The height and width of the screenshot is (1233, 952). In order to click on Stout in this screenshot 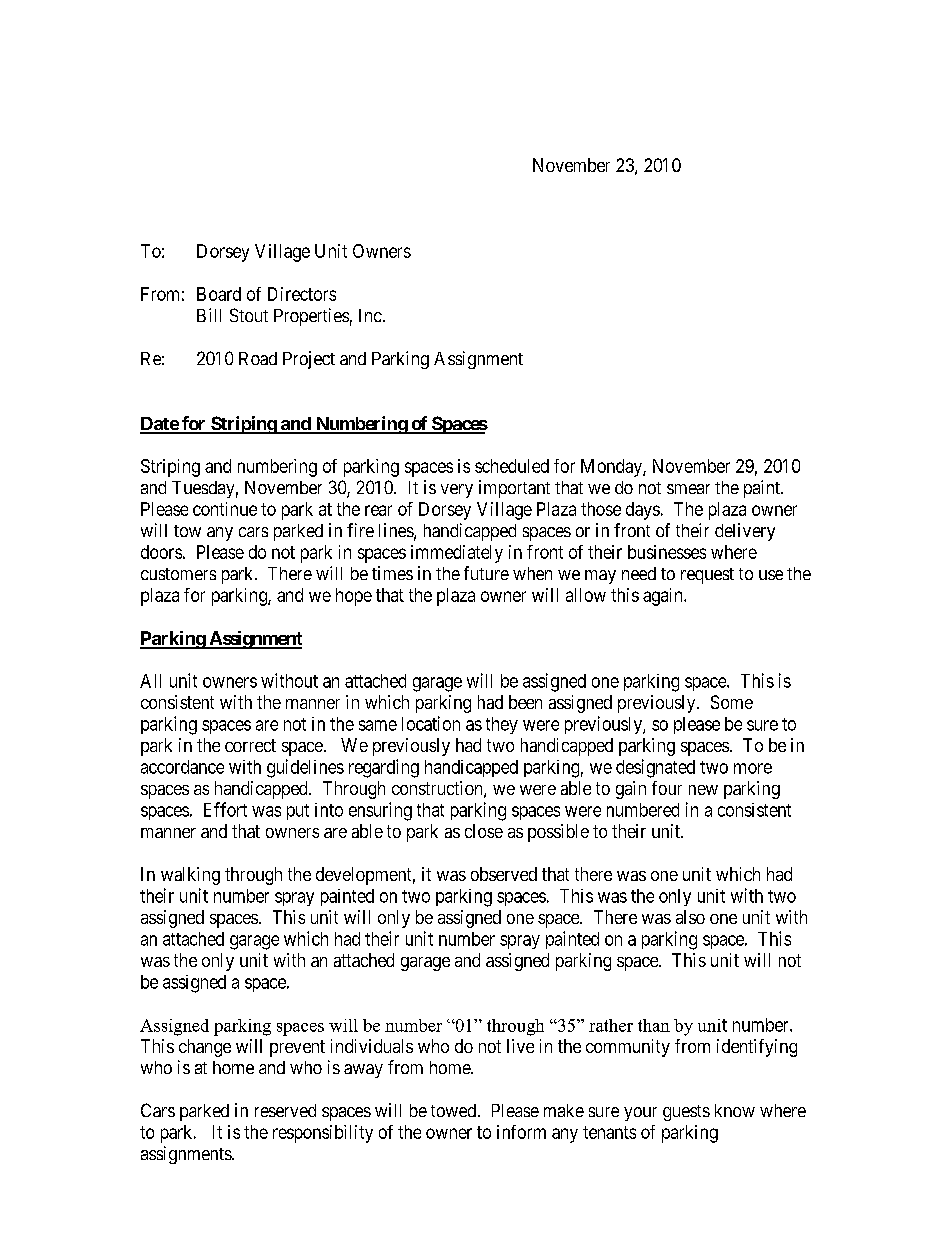, I will do `click(249, 315)`.
